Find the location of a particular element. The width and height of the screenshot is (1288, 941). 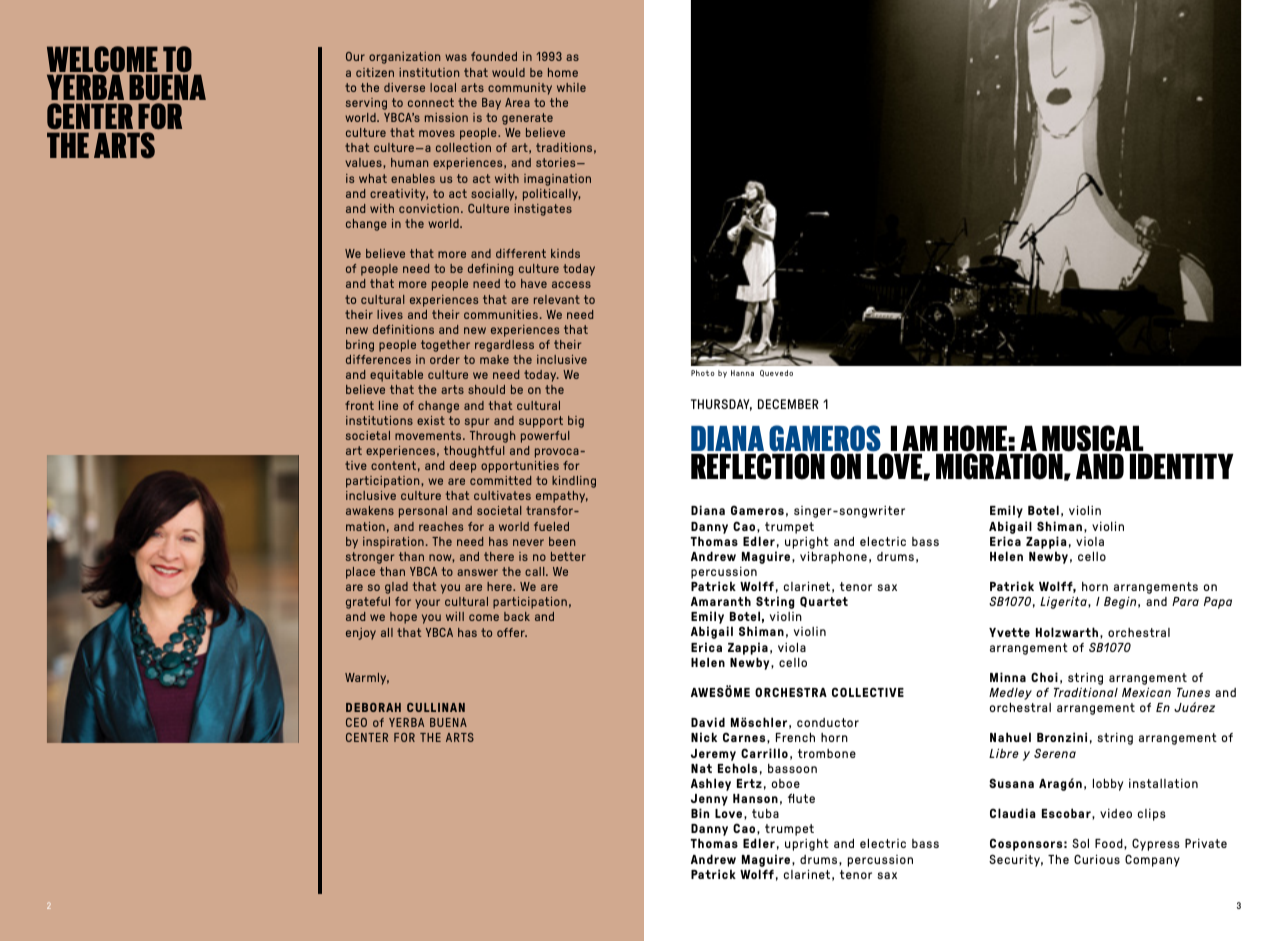

Bin is located at coordinates (700, 813).
